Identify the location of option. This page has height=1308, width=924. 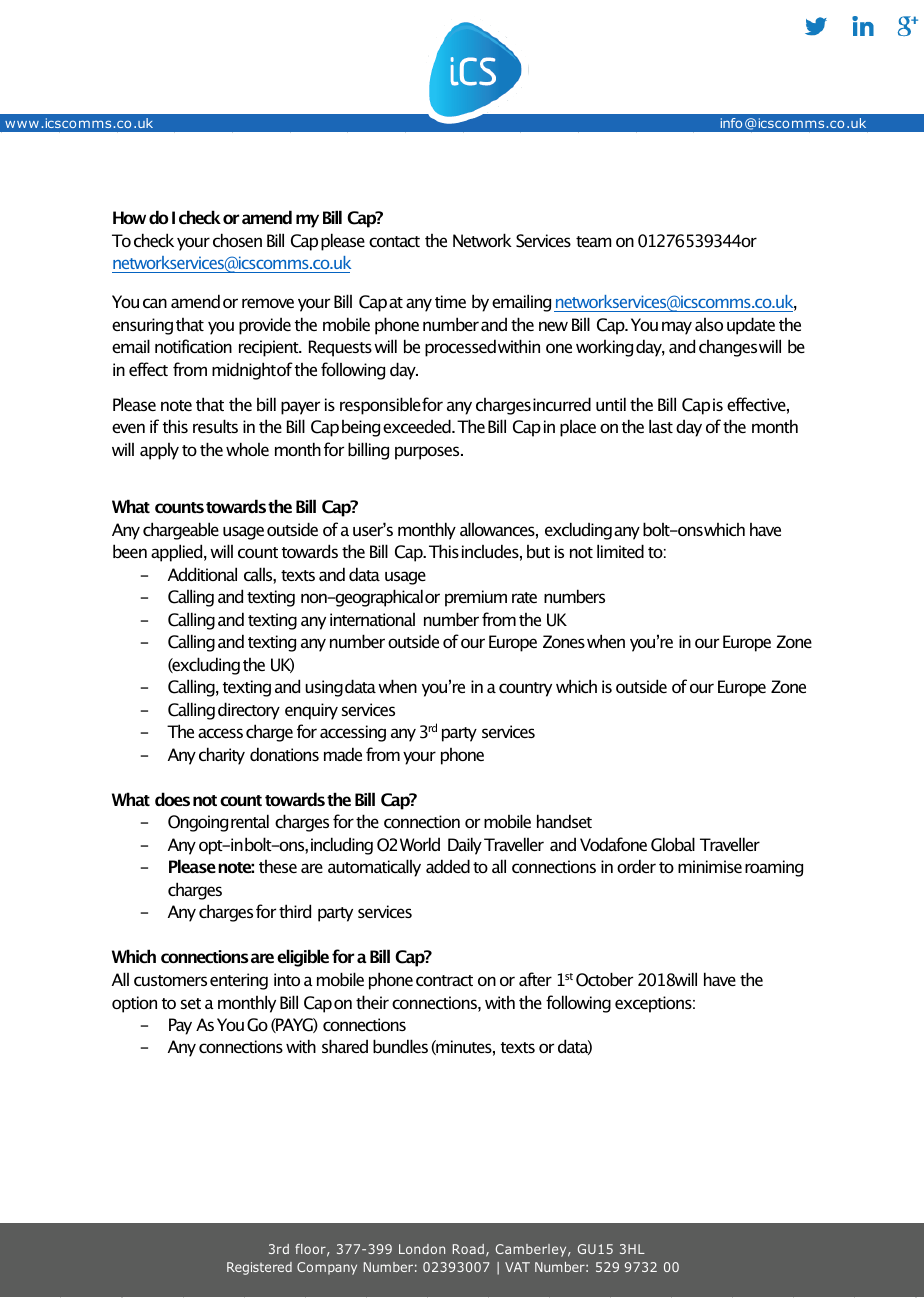
(134, 1004).
